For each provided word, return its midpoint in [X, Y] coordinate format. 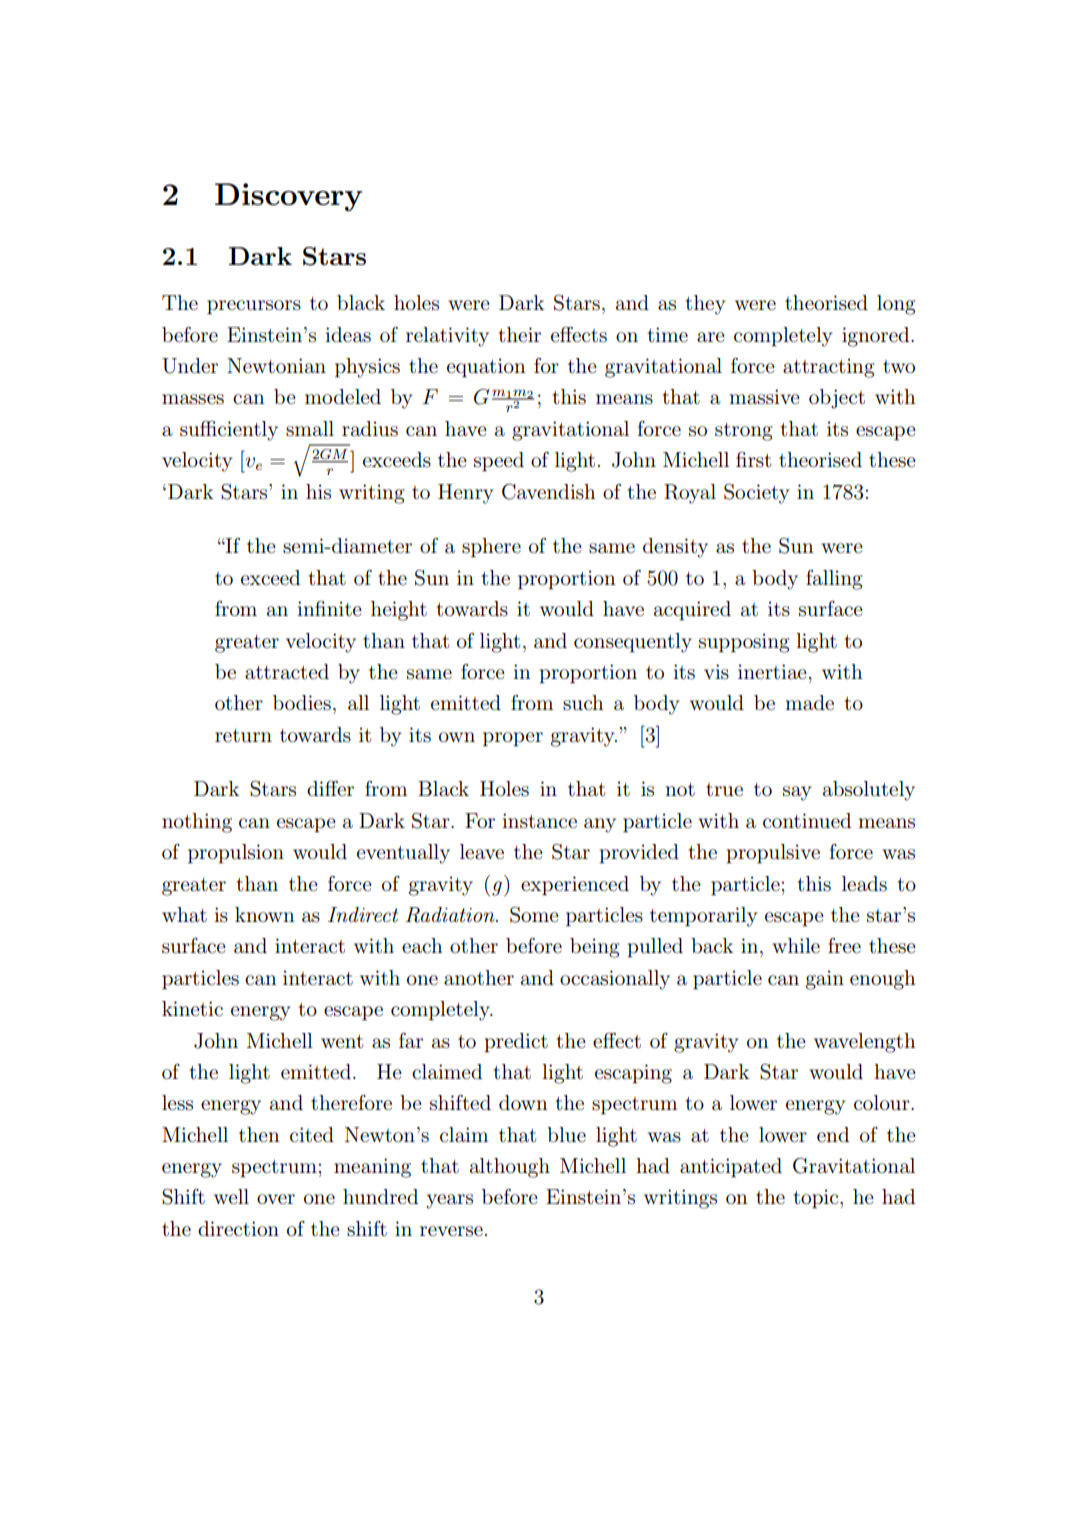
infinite [329, 608]
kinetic [192, 1009]
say [797, 793]
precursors [254, 307]
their [519, 335]
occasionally [615, 980]
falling [834, 580]
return [243, 736]
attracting [829, 368]
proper [513, 739]
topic [817, 1199]
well [231, 1196]
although [510, 1168]
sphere [491, 548]
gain [825, 980]
